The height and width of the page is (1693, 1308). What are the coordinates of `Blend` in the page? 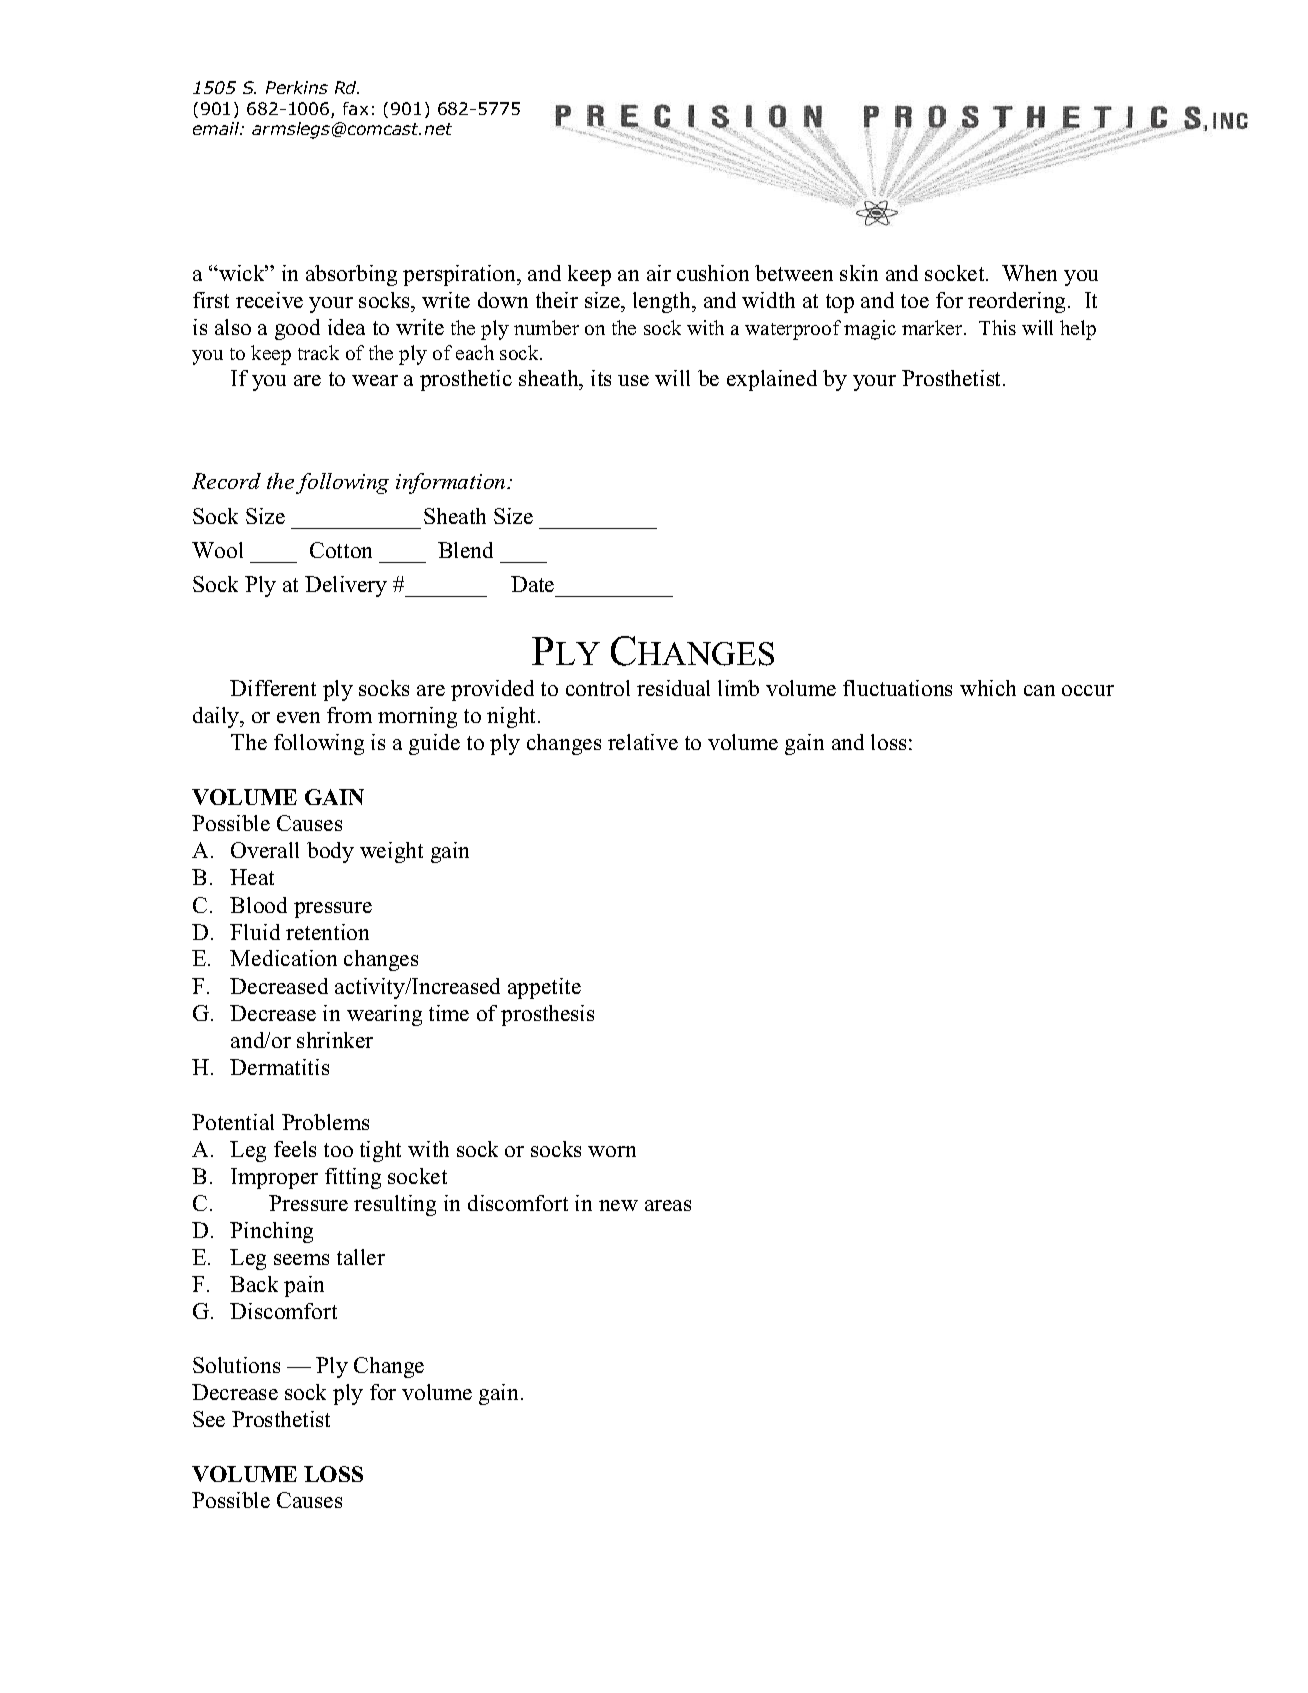 It's located at (465, 550).
